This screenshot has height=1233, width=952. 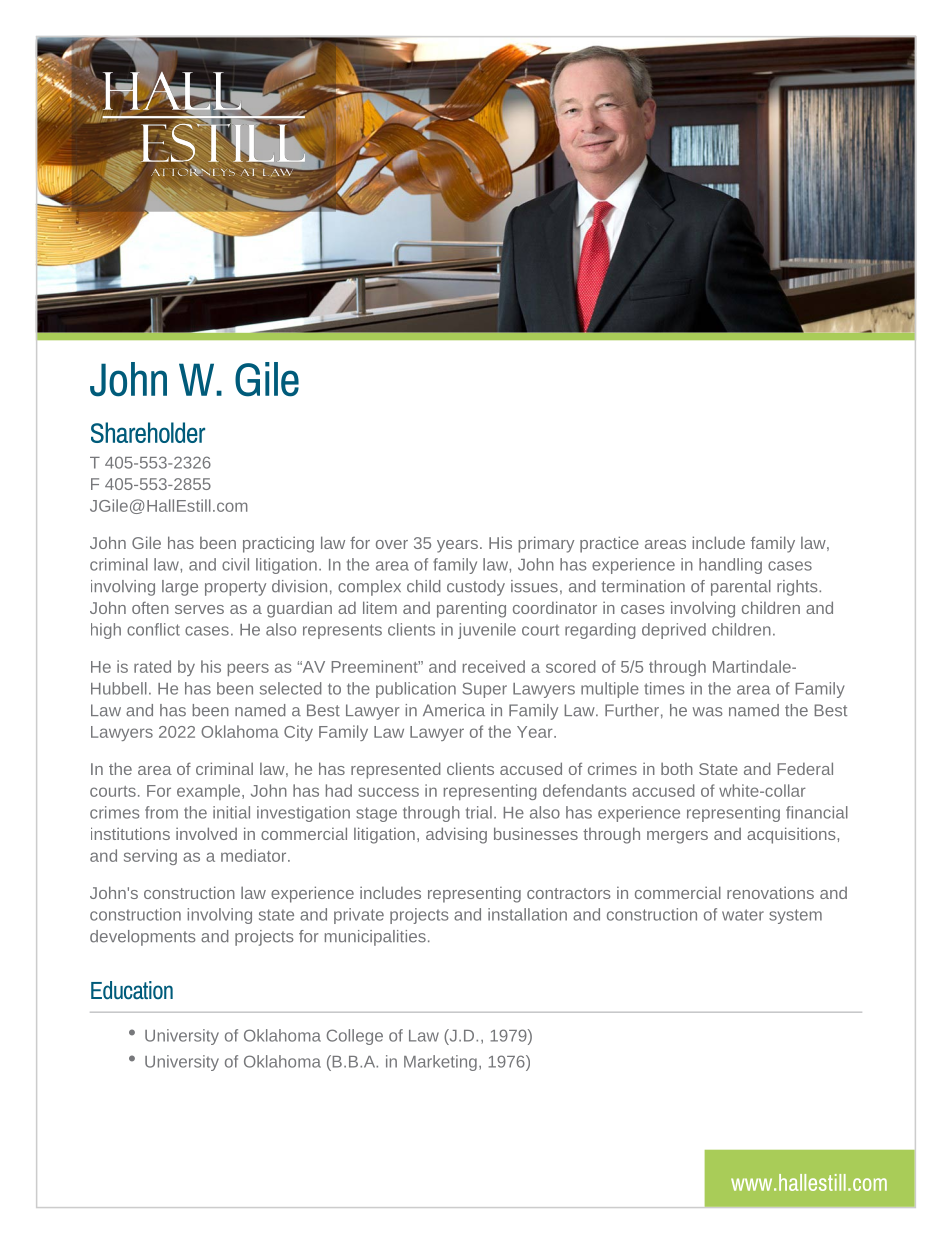 What do you see at coordinates (440, 1063) in the screenshot?
I see `Marketing` at bounding box center [440, 1063].
